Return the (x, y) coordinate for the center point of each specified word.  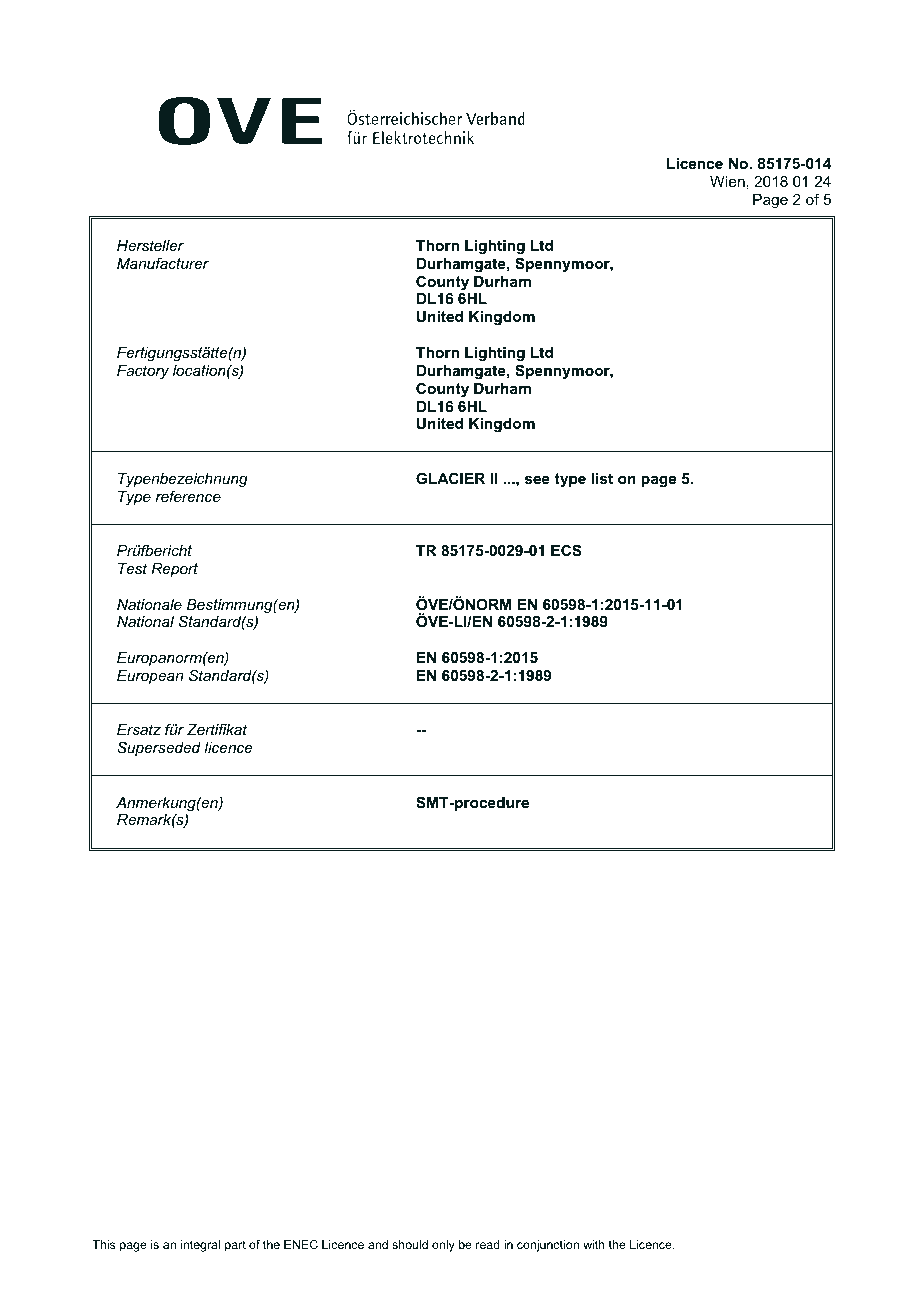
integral (200, 1246)
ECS (566, 550)
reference (188, 496)
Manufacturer (163, 263)
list (602, 478)
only (443, 1246)
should (410, 1244)
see (537, 480)
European (150, 677)
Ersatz (139, 729)
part (235, 1246)
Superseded (159, 748)
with (594, 1244)
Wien (727, 181)
